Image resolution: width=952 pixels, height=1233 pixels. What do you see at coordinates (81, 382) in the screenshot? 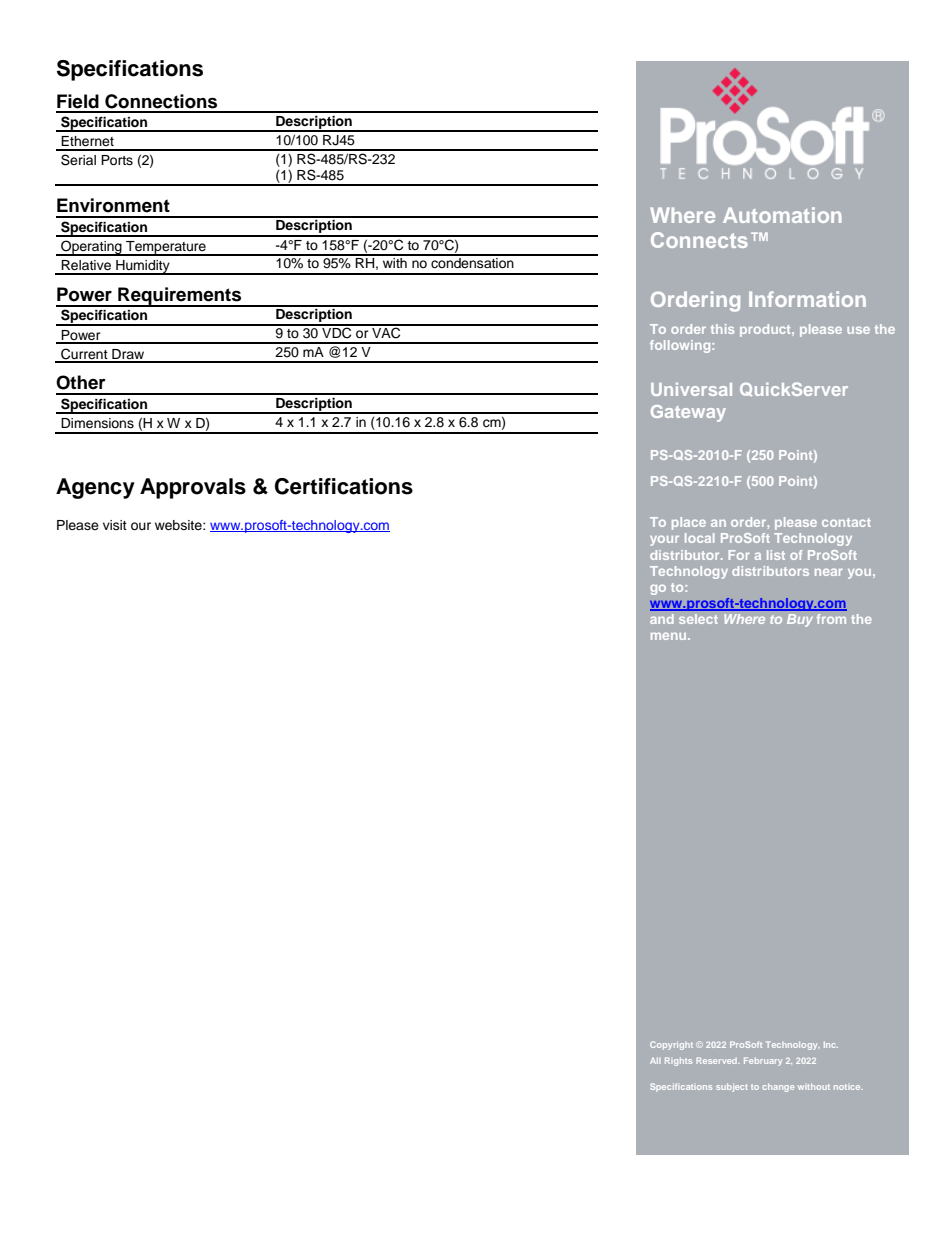
I see `Other` at bounding box center [81, 382].
